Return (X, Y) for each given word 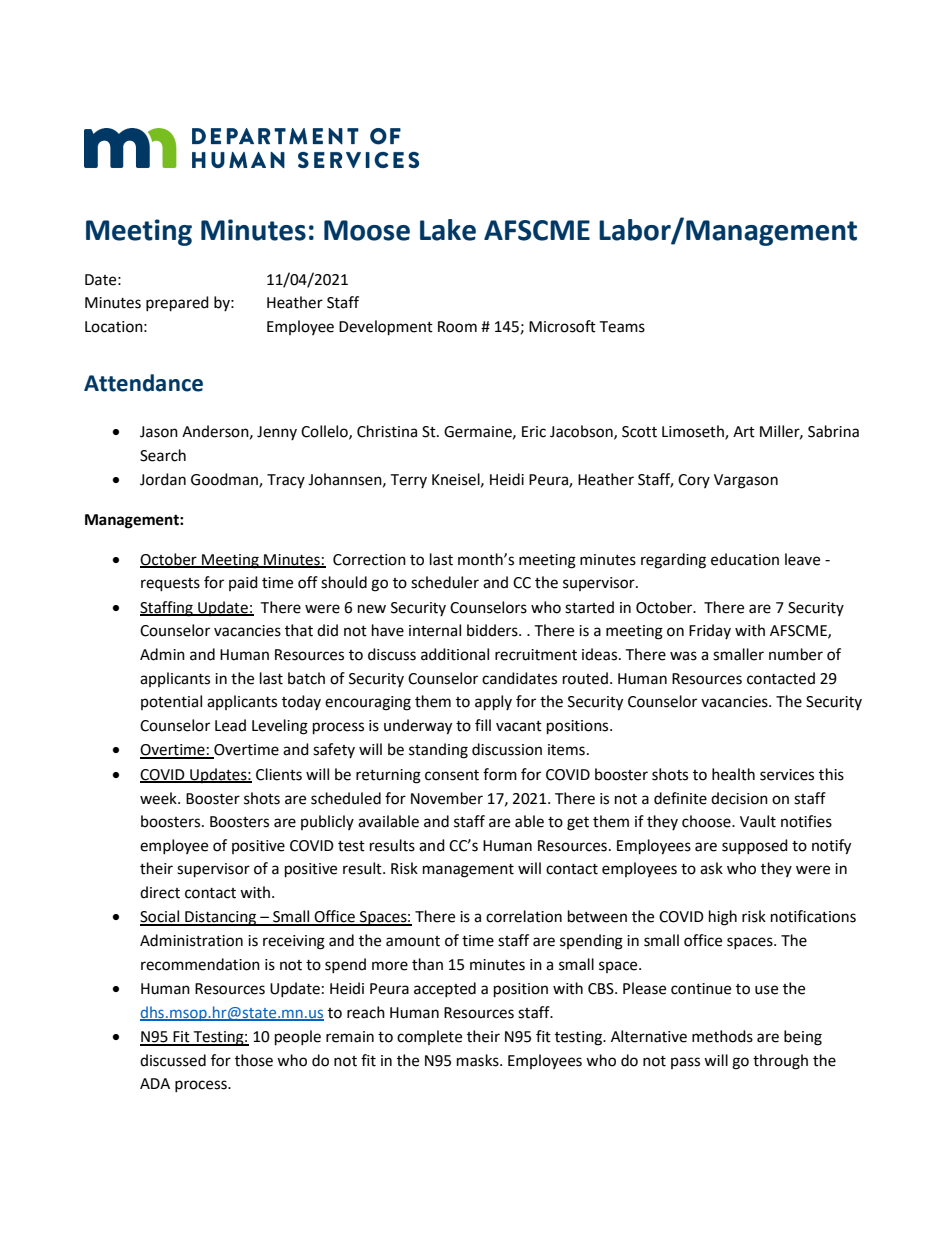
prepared (177, 304)
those (254, 1060)
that (299, 630)
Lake (448, 230)
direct (160, 892)
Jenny (277, 433)
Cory (694, 481)
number (796, 654)
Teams (622, 327)
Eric (534, 432)
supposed (755, 846)
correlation (524, 916)
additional (455, 654)
